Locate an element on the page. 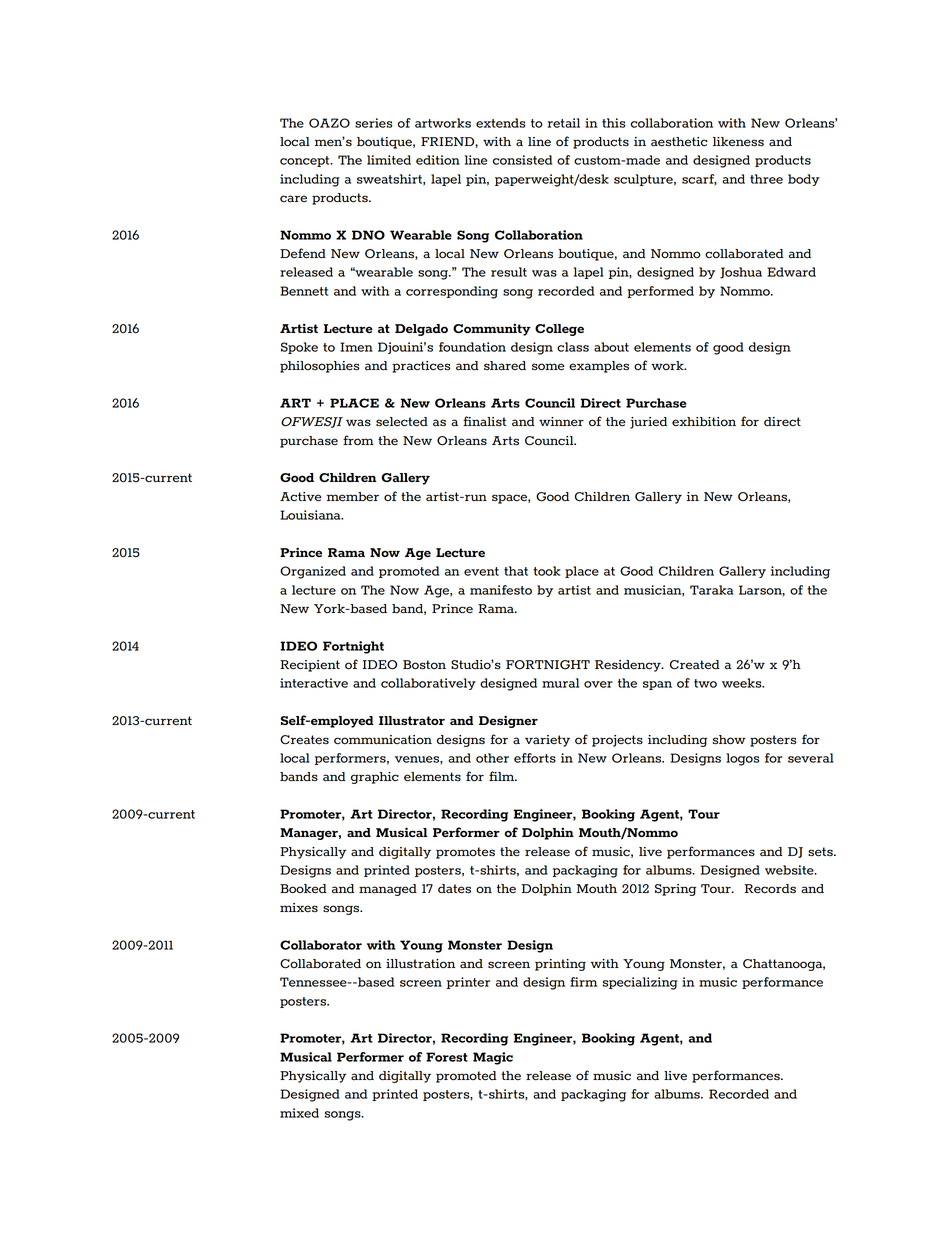 This page has height=1233, width=952. promotes is located at coordinates (465, 853).
